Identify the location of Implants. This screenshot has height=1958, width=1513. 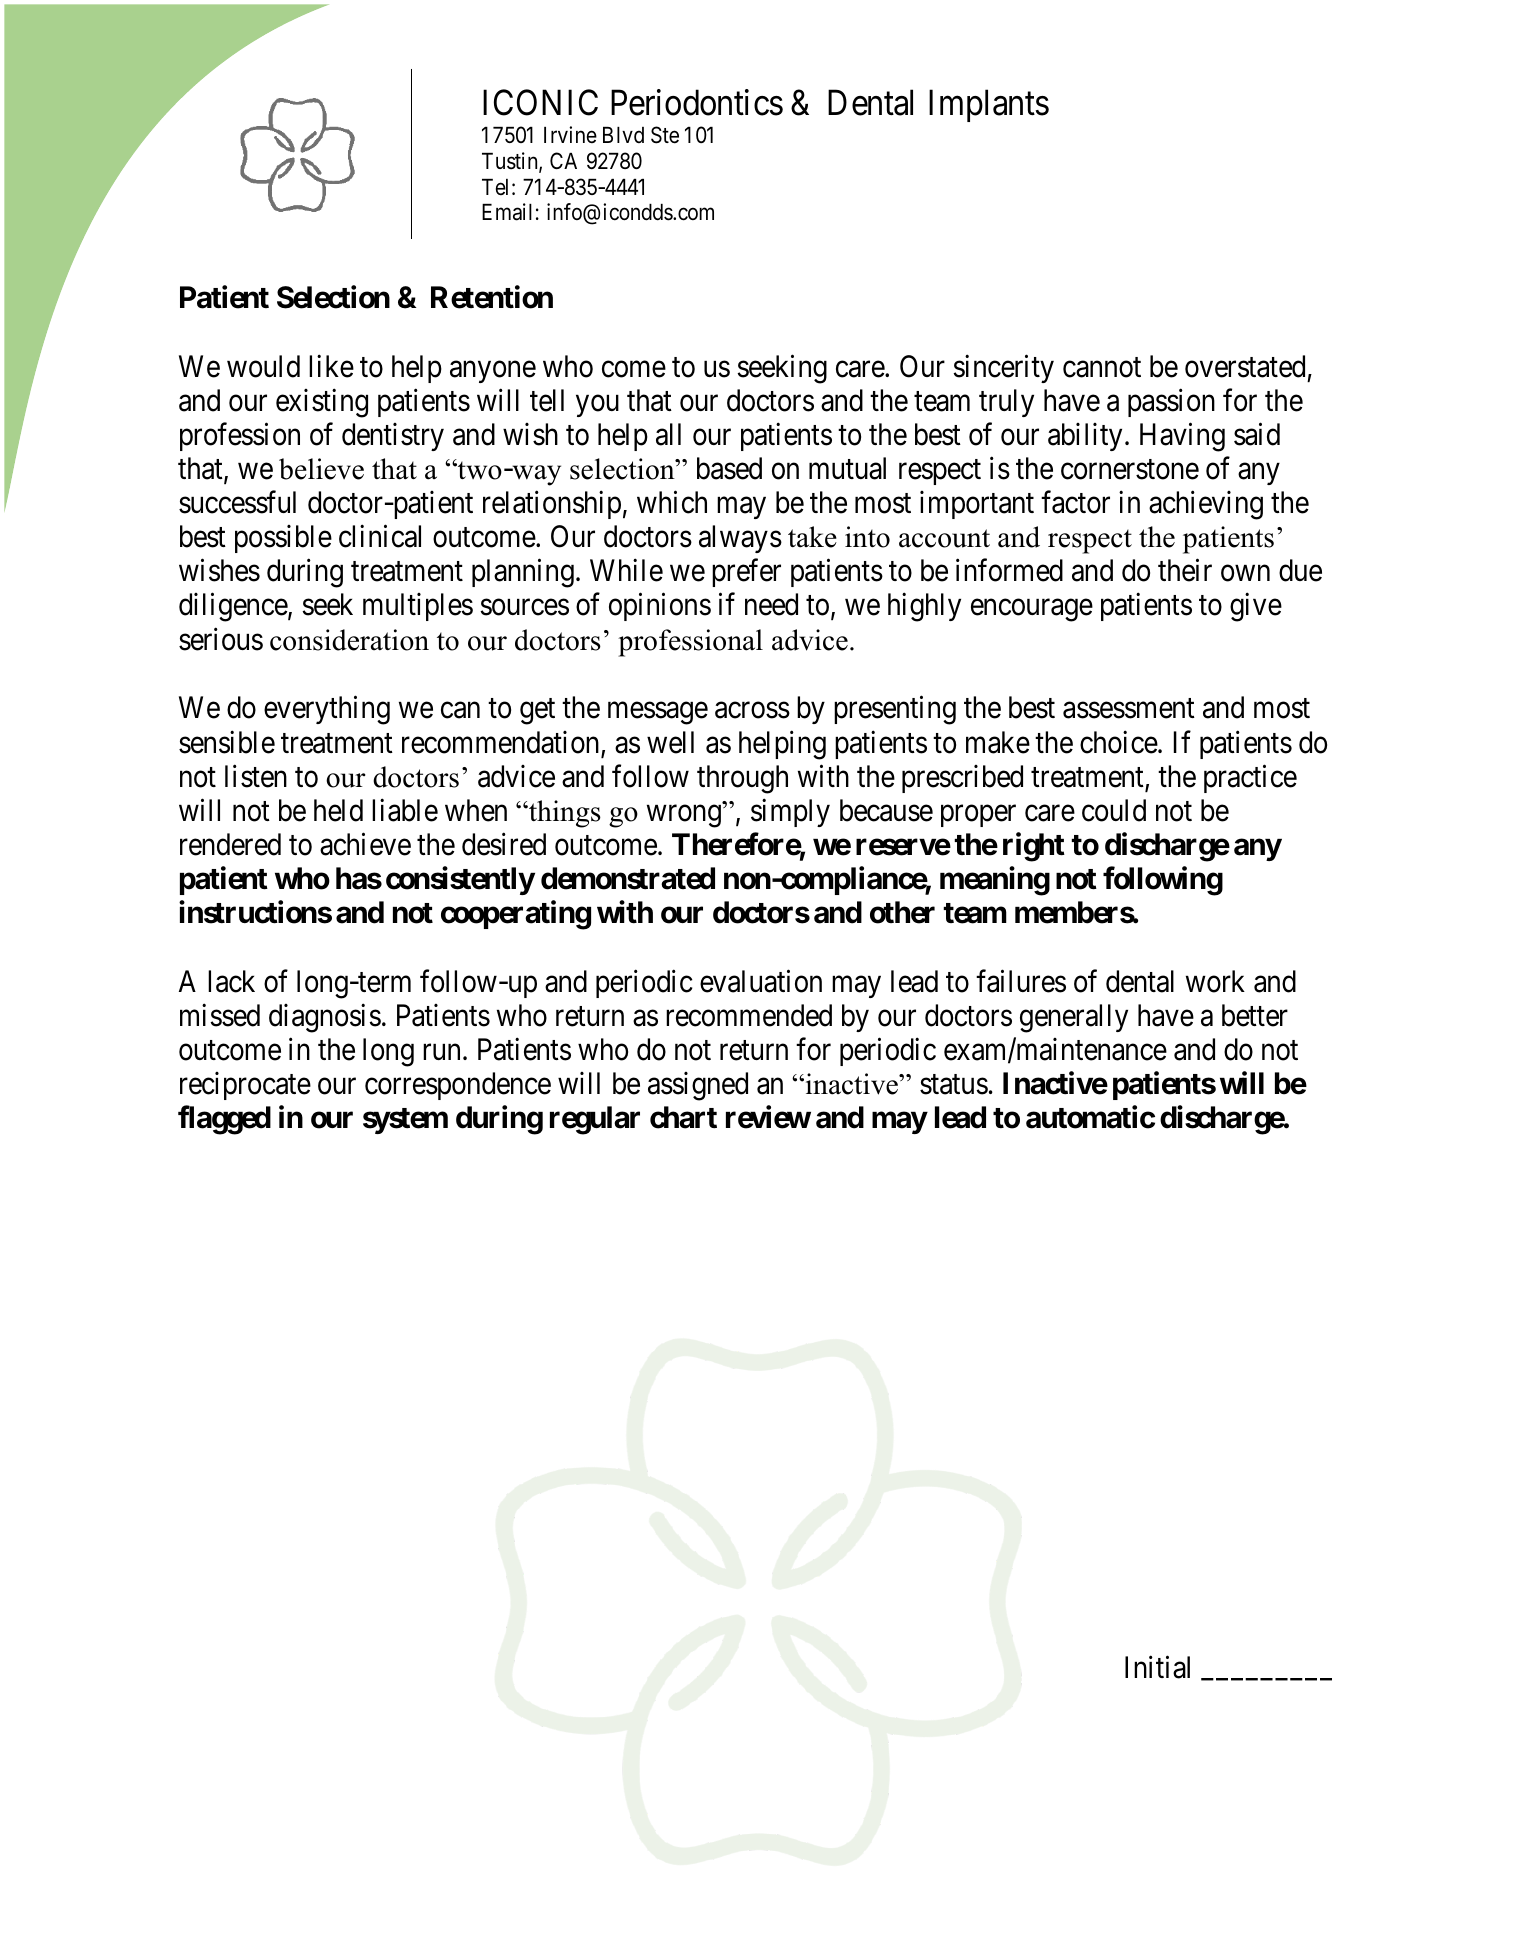
(989, 106).
